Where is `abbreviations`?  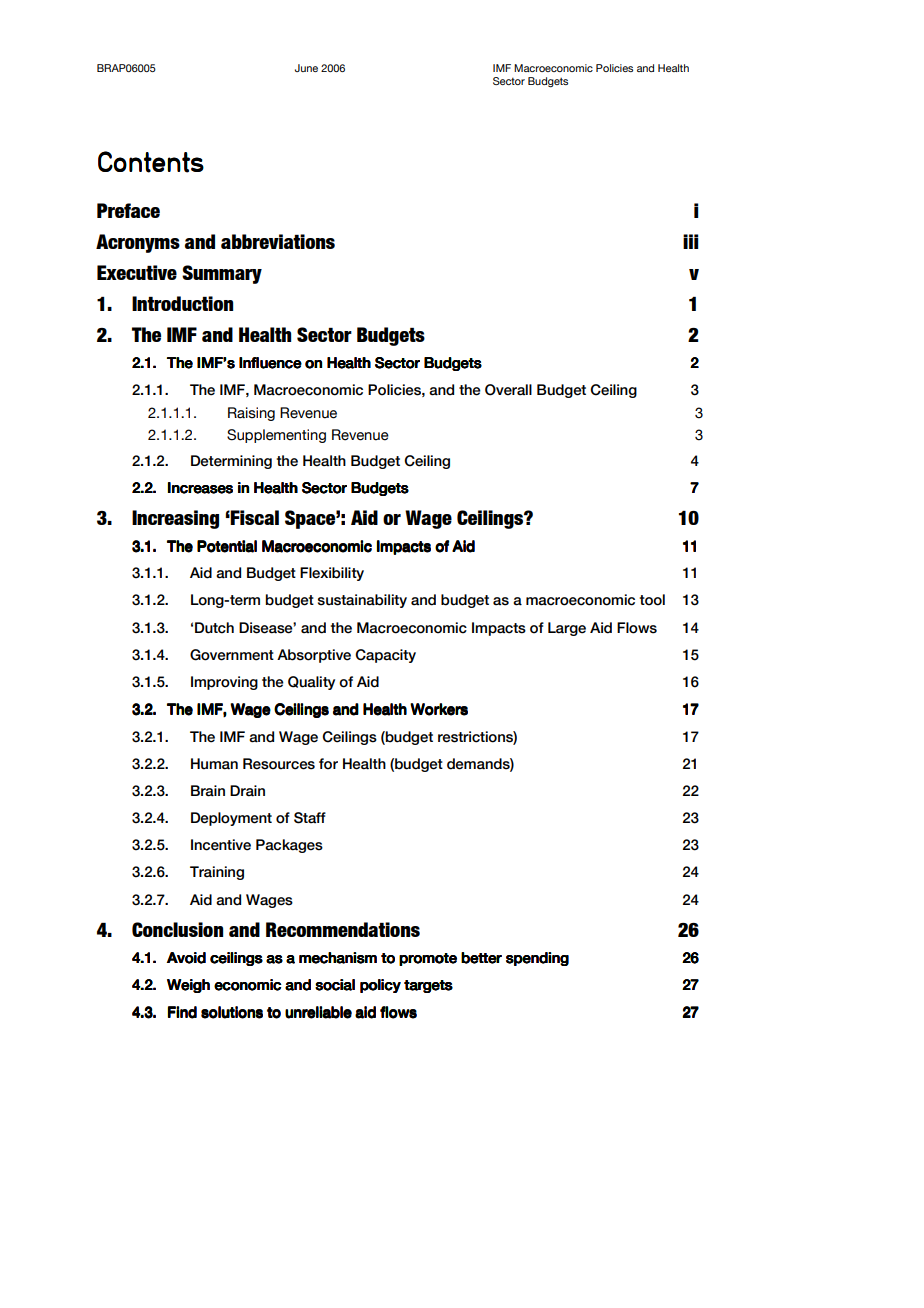
abbreviations is located at coordinates (278, 241).
